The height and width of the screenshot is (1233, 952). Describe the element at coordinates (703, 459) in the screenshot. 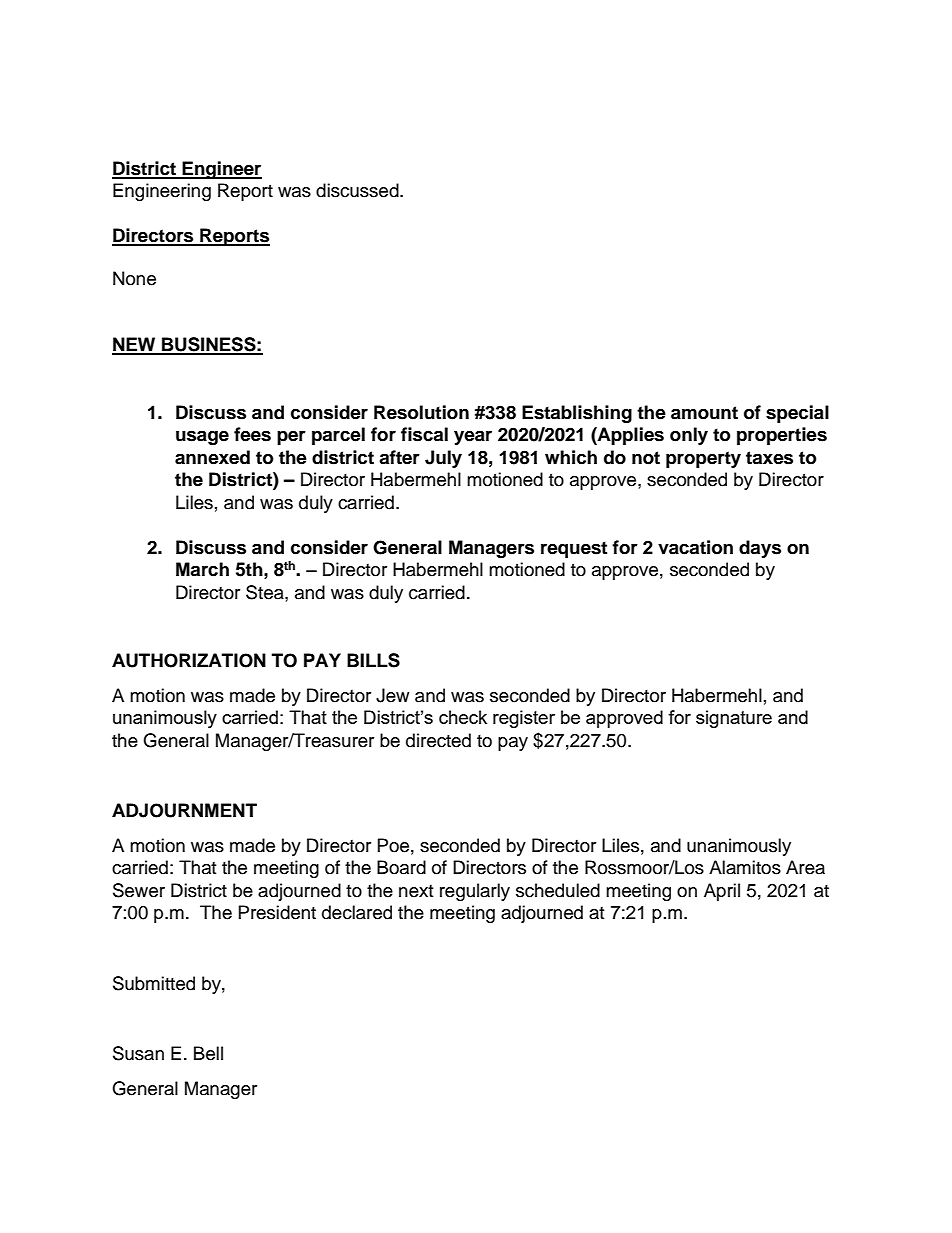

I see `property` at that location.
